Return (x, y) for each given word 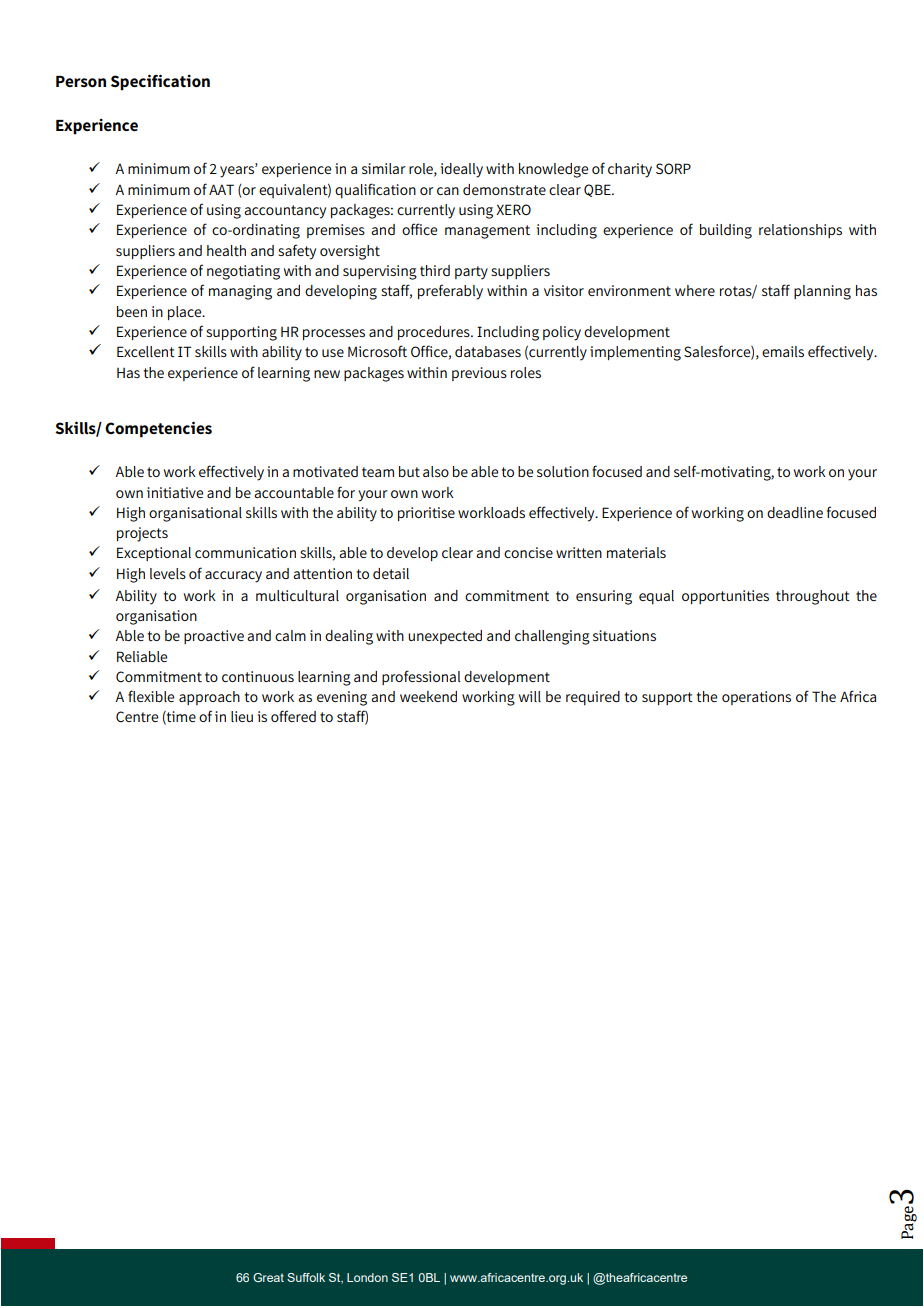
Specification (160, 83)
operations (756, 698)
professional (421, 677)
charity (630, 170)
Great (268, 1277)
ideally (462, 170)
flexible (151, 696)
